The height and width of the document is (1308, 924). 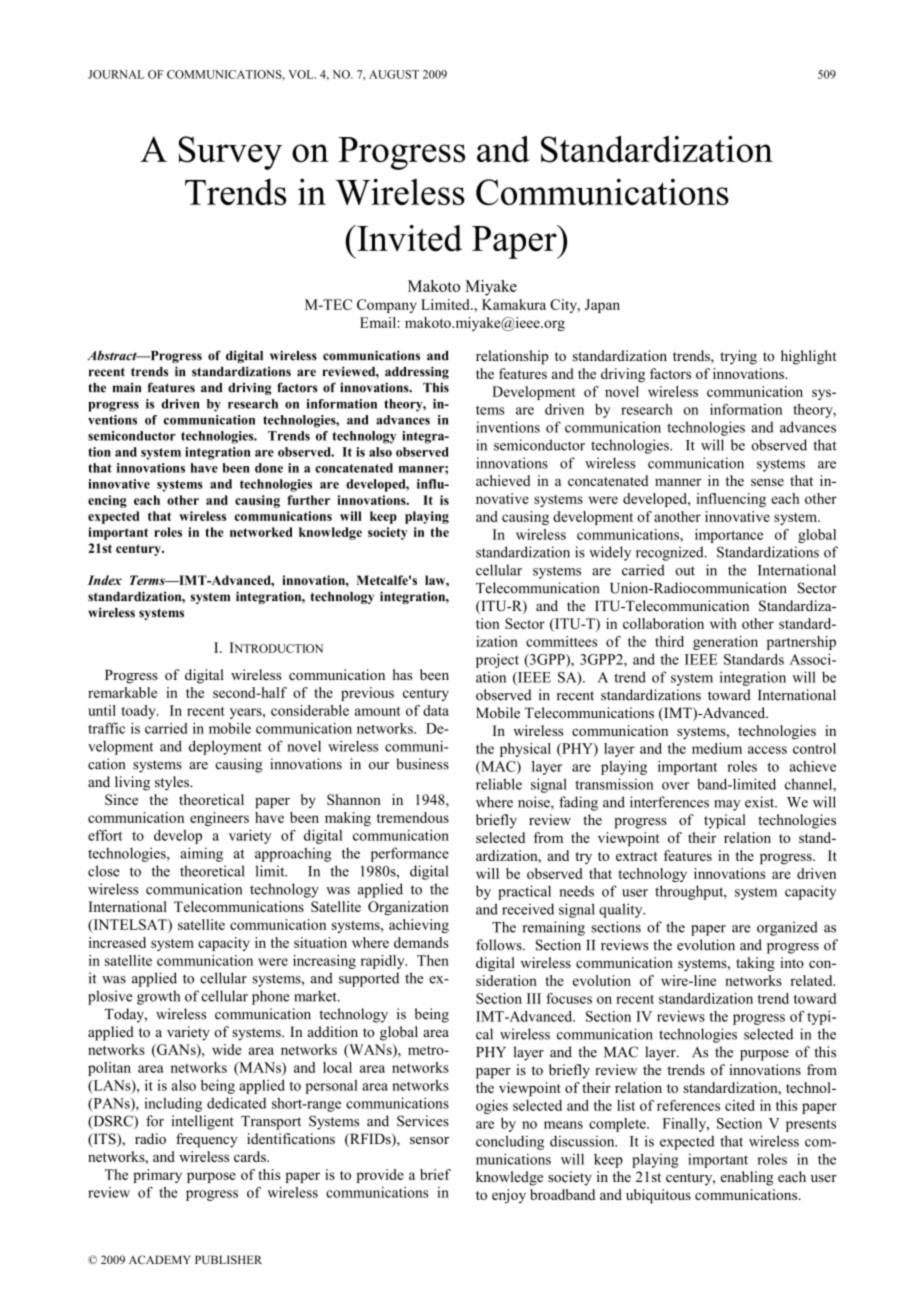 What do you see at coordinates (230, 153) in the document?
I see `Survey` at bounding box center [230, 153].
